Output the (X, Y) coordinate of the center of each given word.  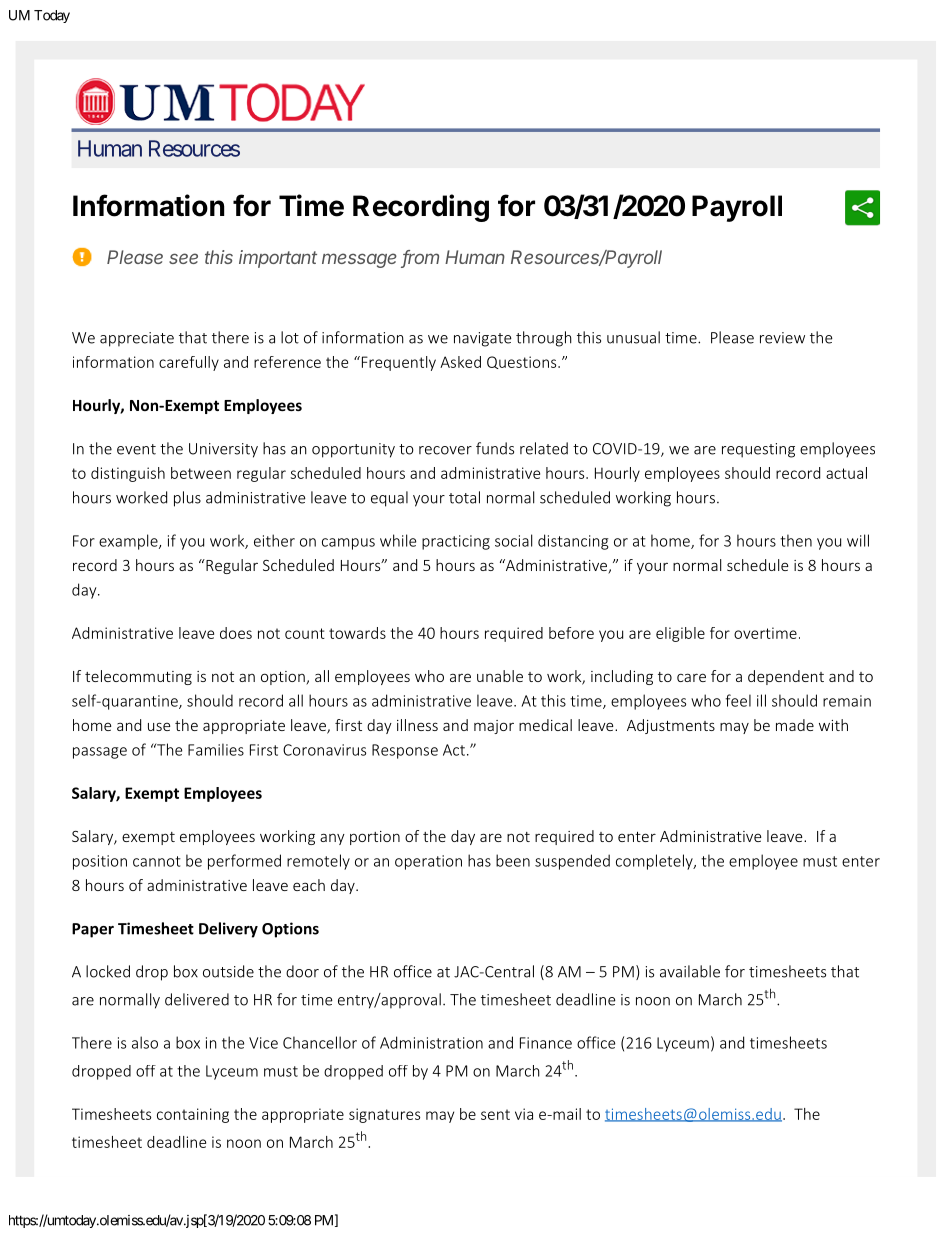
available (690, 971)
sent (495, 1114)
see (183, 258)
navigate (483, 339)
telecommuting (138, 677)
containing (193, 1115)
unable (500, 676)
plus (187, 499)
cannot (157, 861)
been (513, 860)
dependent (786, 677)
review (782, 338)
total (464, 497)
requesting (758, 450)
